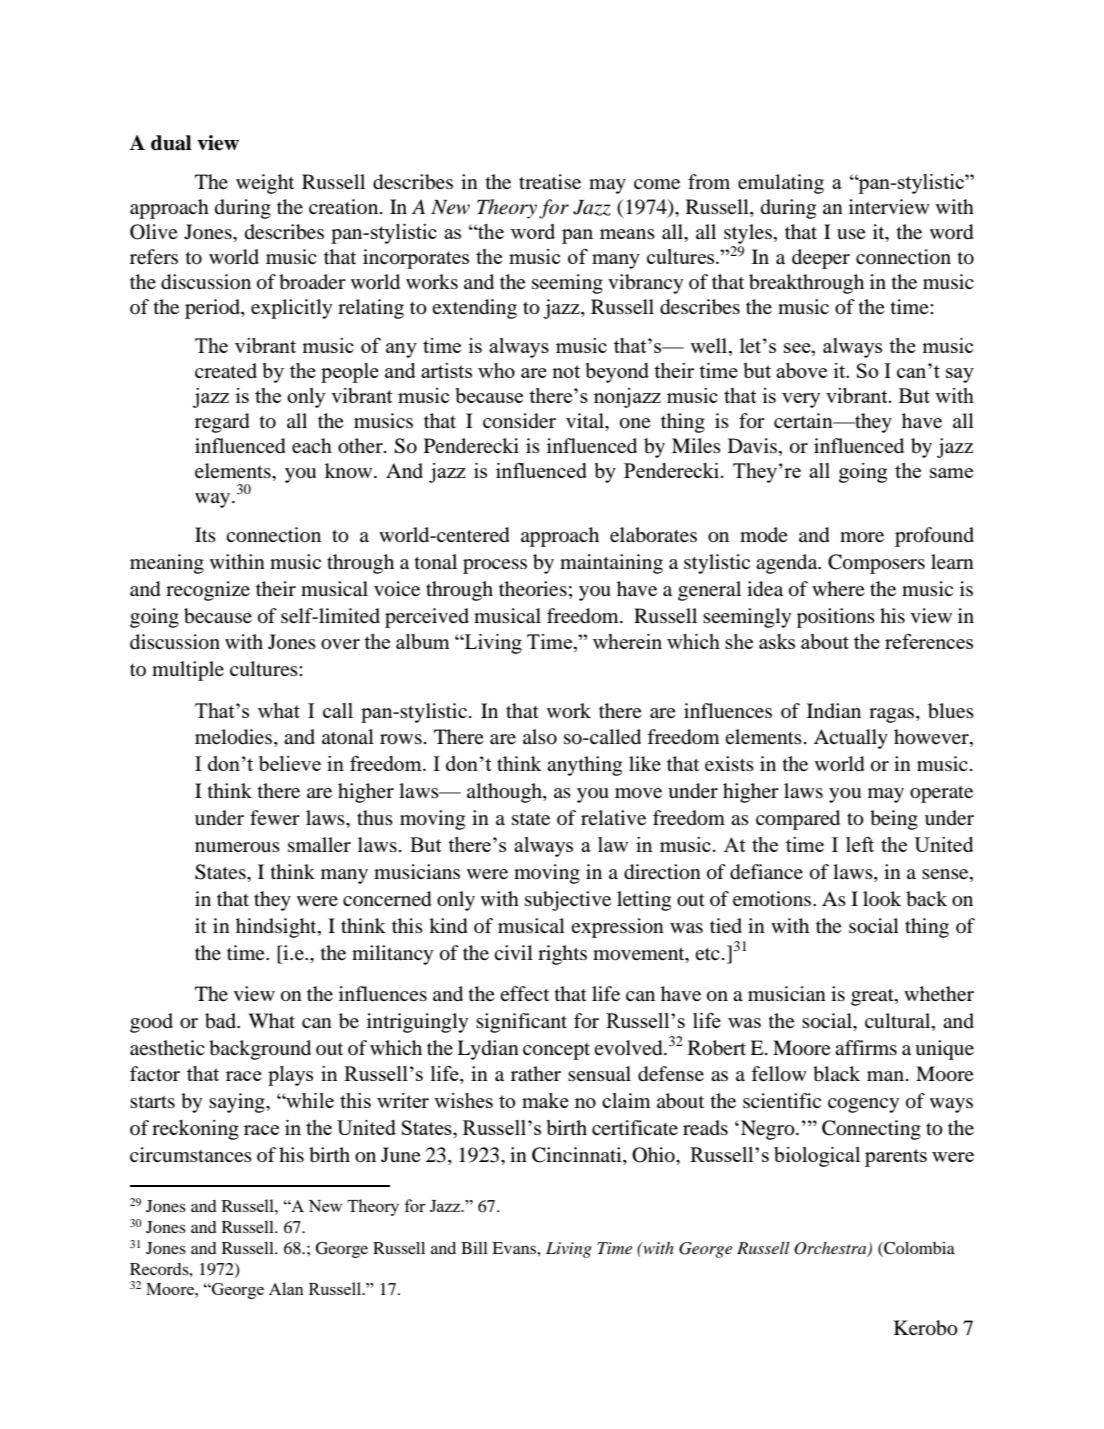  I want to click on Bill, so click(474, 1248).
